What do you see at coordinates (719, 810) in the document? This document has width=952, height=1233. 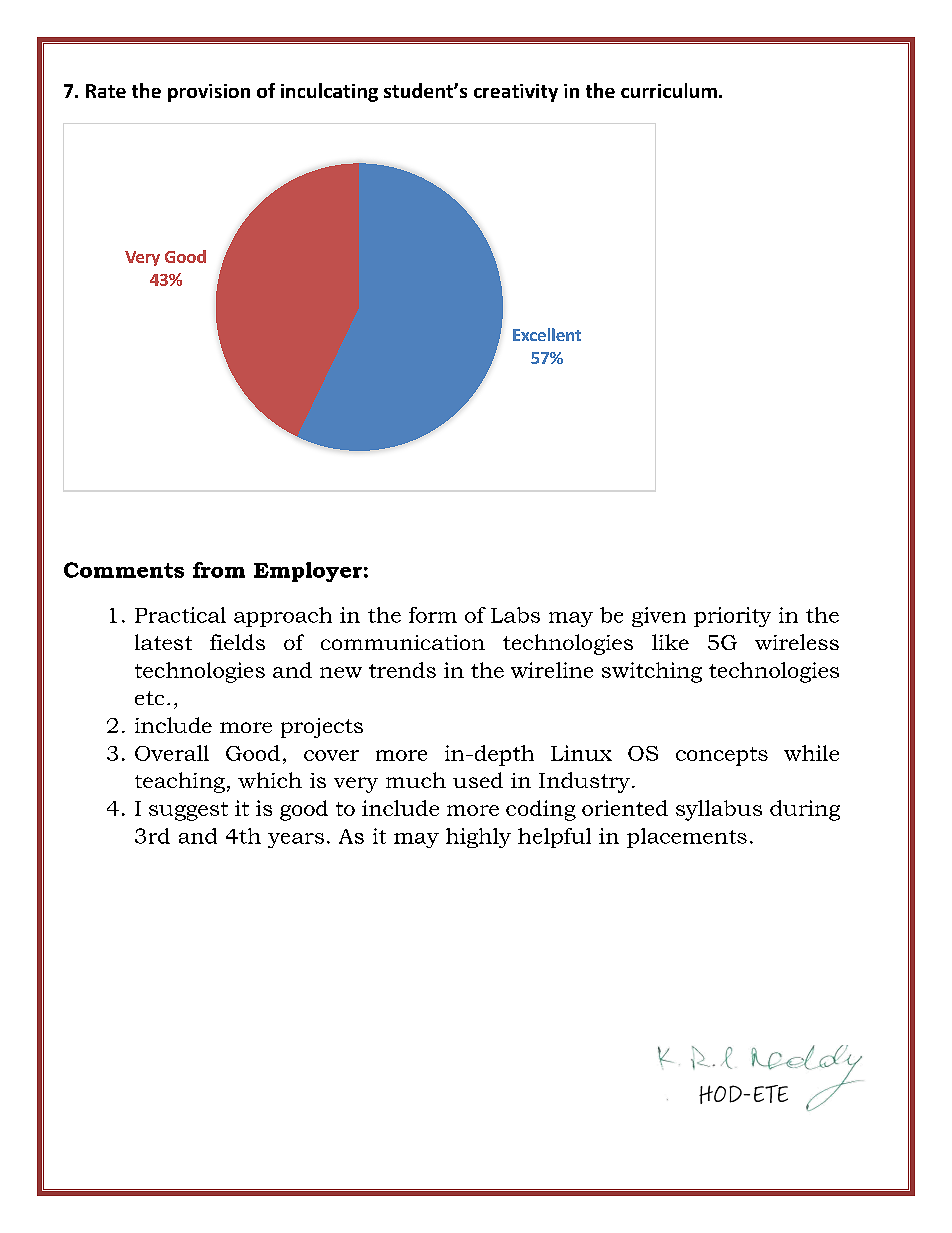 I see `syllabus` at bounding box center [719, 810].
